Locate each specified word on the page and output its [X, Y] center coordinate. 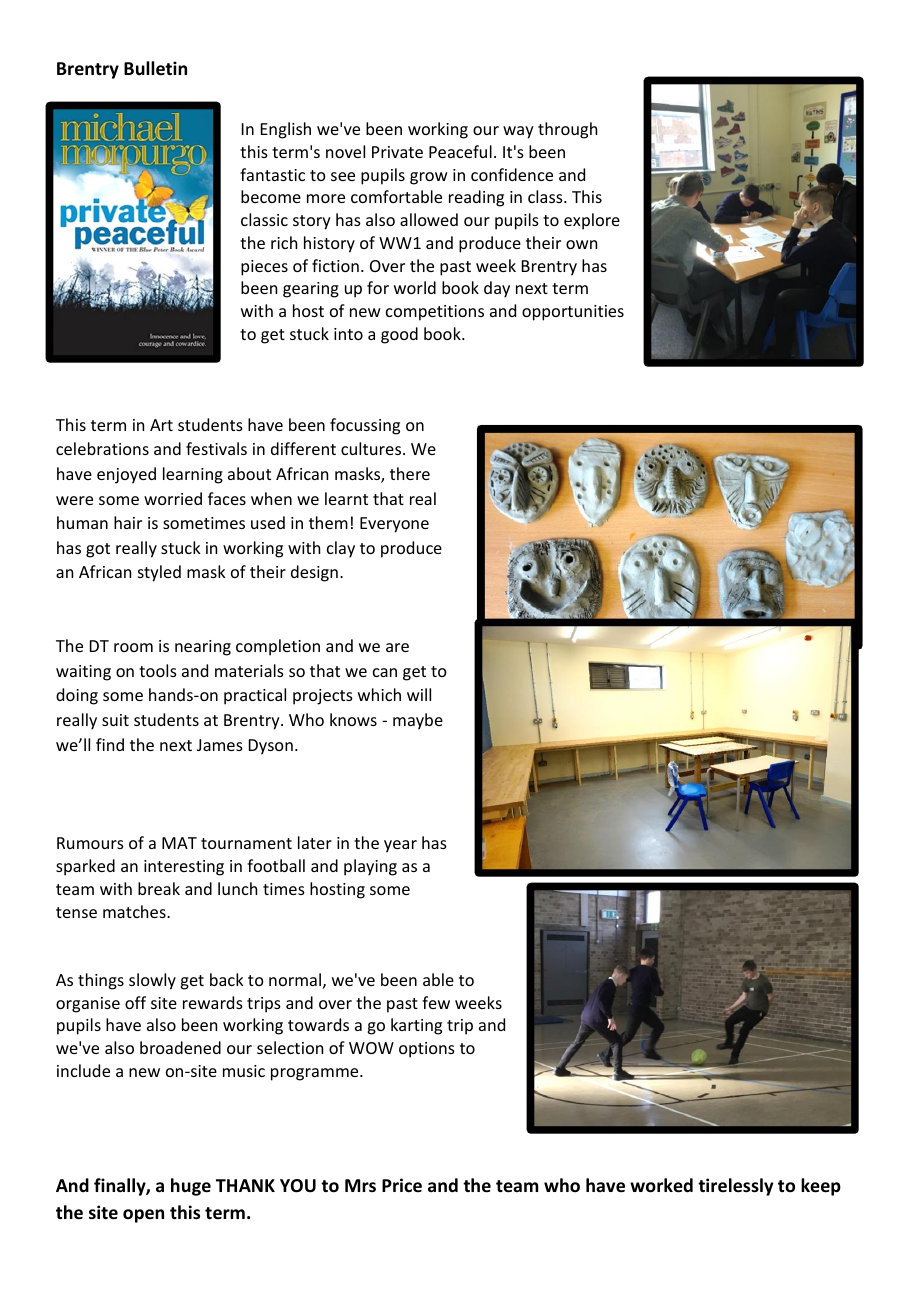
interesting [184, 868]
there [410, 473]
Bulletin [155, 68]
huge [191, 1187]
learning [193, 475]
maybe [418, 721]
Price [402, 1185]
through [567, 130]
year [400, 846]
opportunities [573, 313]
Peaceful [460, 151]
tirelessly [735, 1187]
